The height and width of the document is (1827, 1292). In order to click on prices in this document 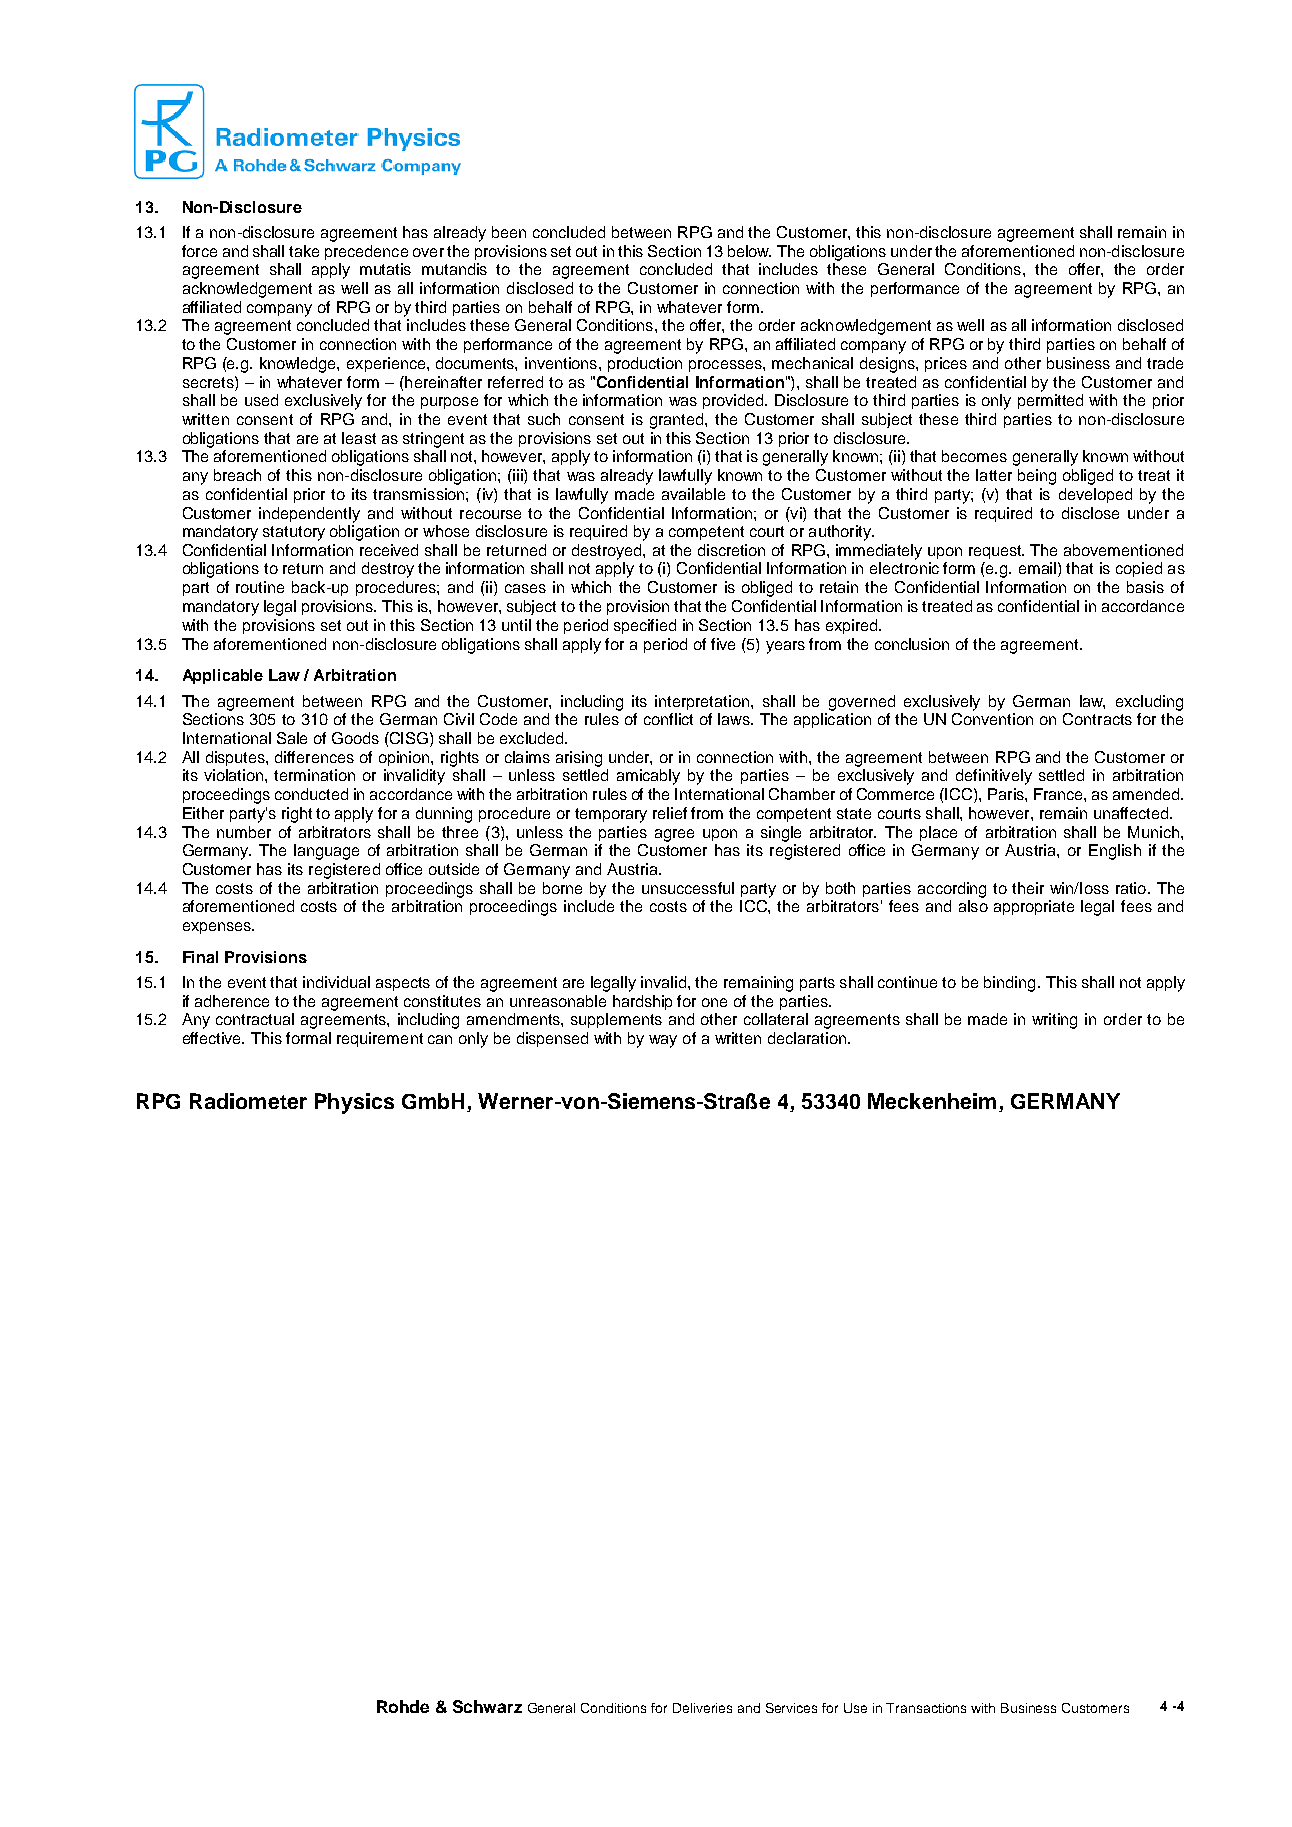, I will do `click(946, 364)`.
